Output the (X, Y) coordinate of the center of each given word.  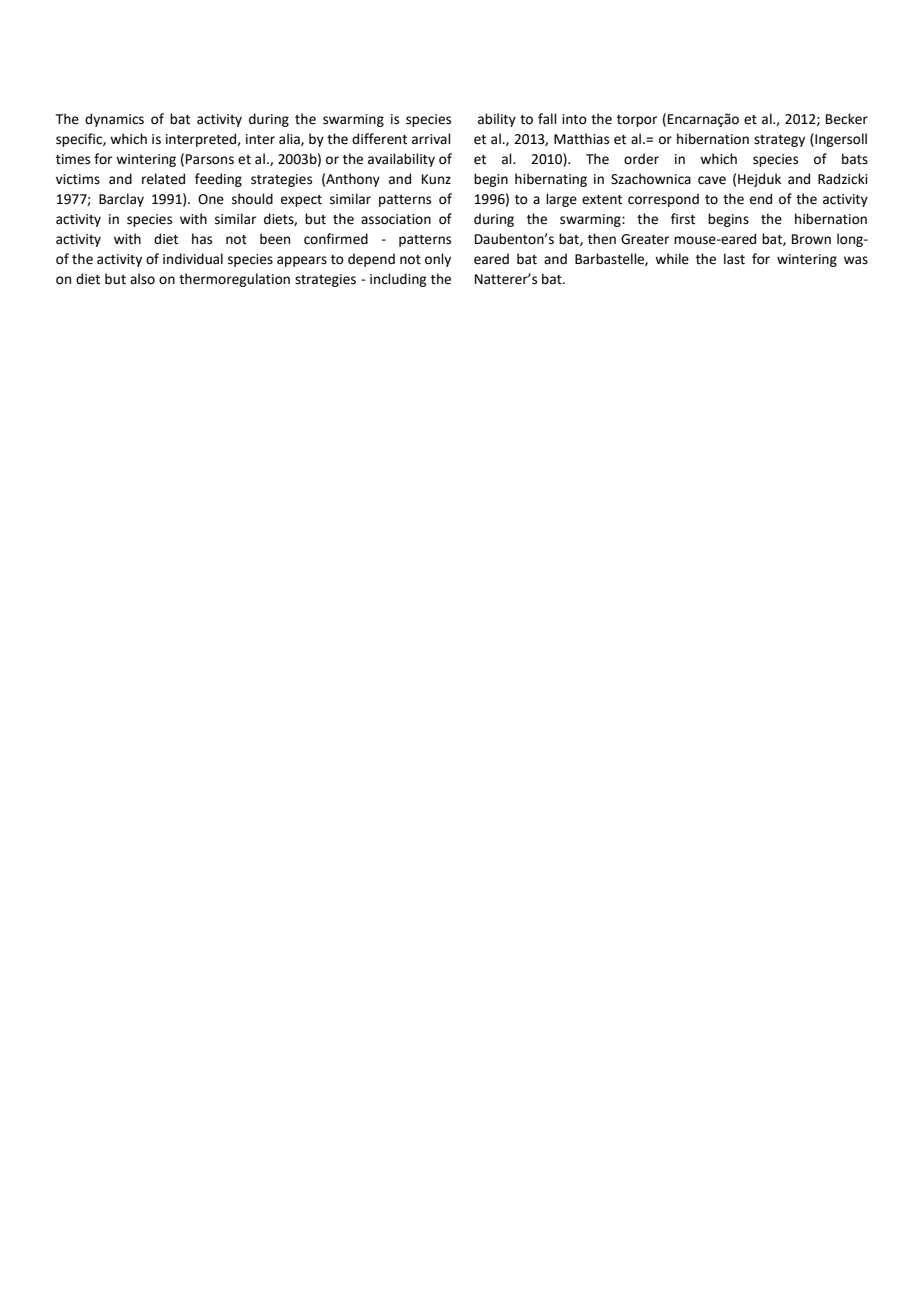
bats (855, 159)
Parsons (210, 159)
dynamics (114, 120)
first (683, 219)
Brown (811, 239)
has (202, 239)
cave (712, 180)
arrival (431, 139)
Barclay (121, 200)
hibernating (551, 180)
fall (547, 119)
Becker (847, 119)
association (396, 219)
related (163, 179)
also (142, 279)
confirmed (336, 239)
